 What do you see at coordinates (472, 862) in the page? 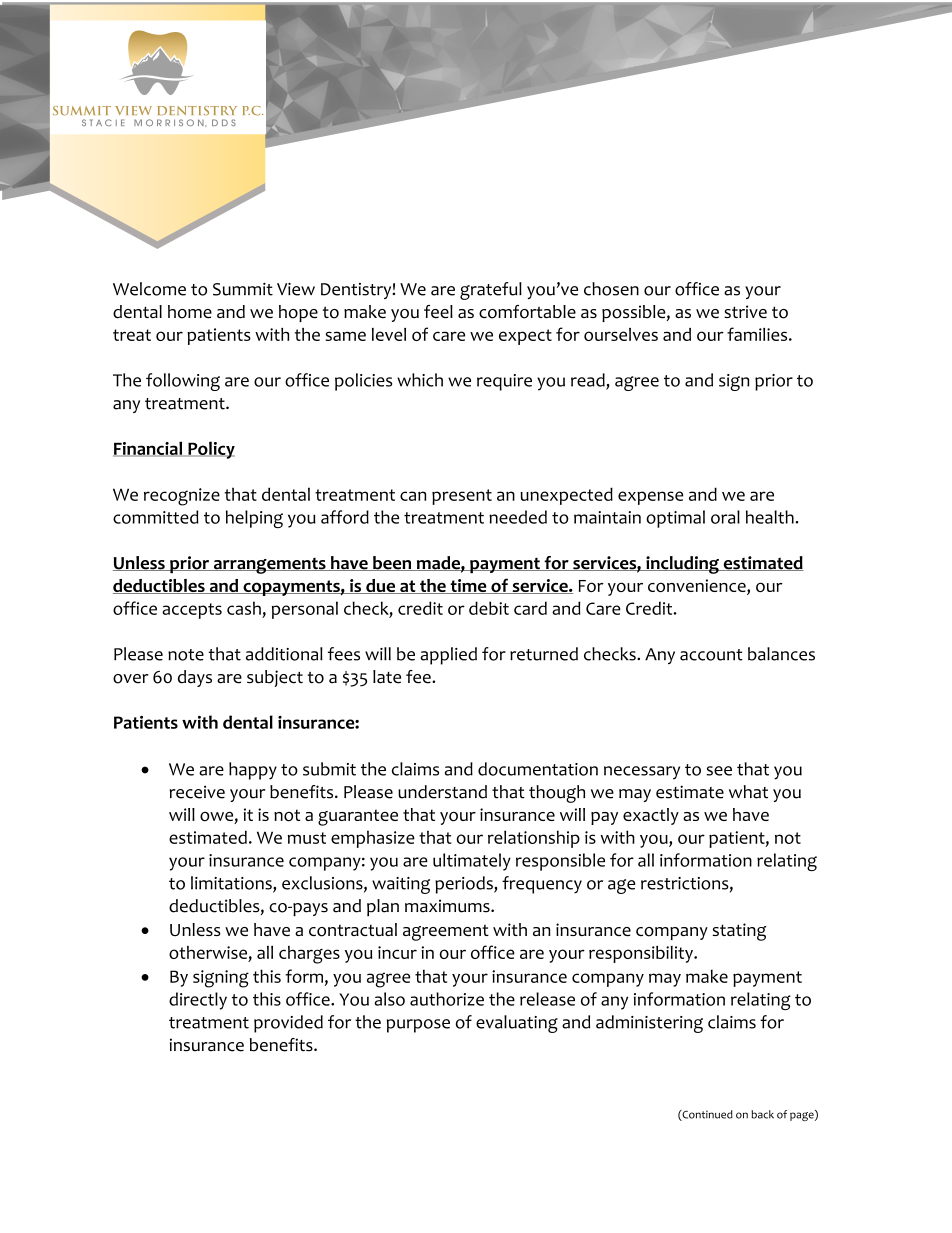
I see `ultimately` at bounding box center [472, 862].
